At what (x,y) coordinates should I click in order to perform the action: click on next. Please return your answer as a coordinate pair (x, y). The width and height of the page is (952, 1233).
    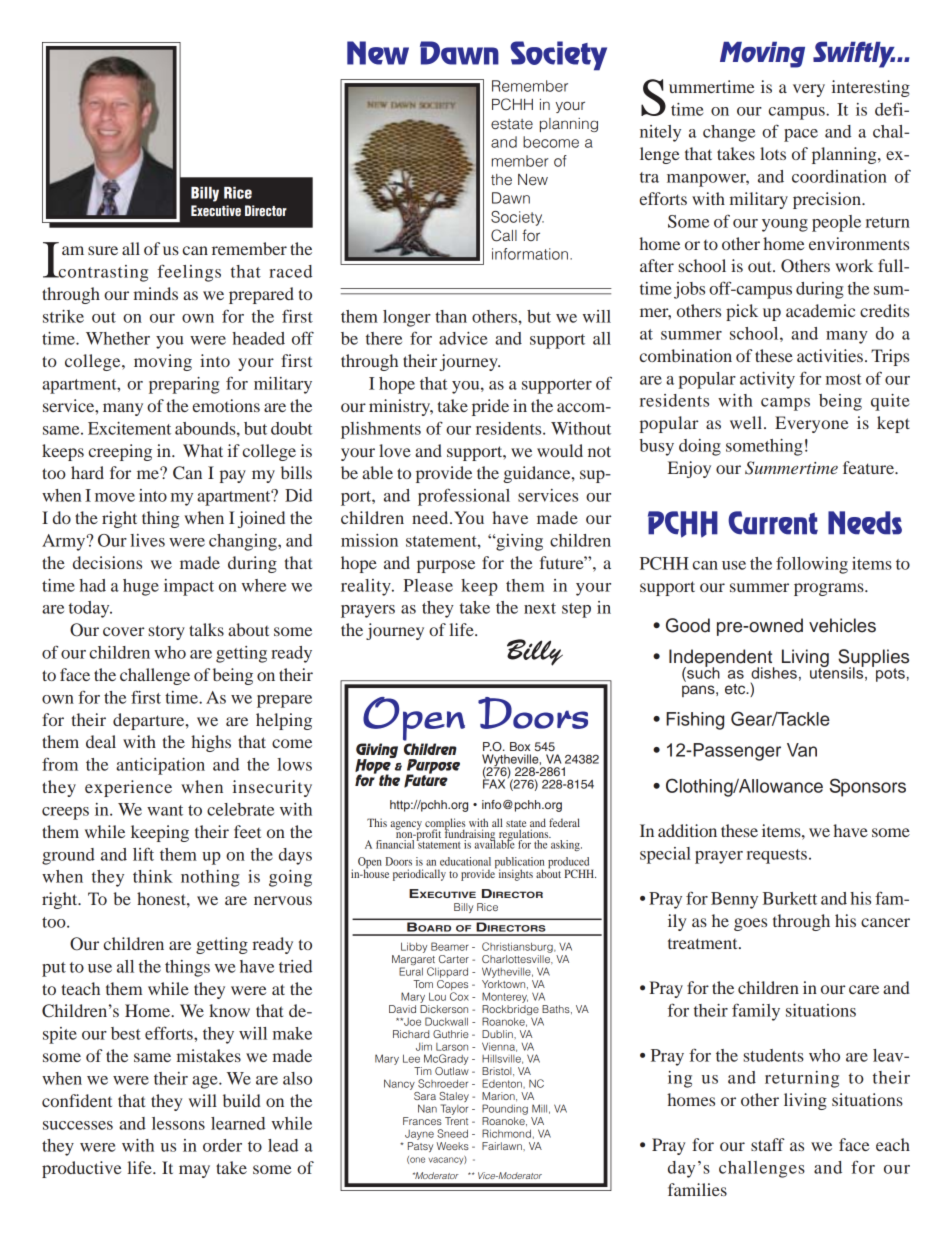
    Looking at the image, I should click on (540, 608).
